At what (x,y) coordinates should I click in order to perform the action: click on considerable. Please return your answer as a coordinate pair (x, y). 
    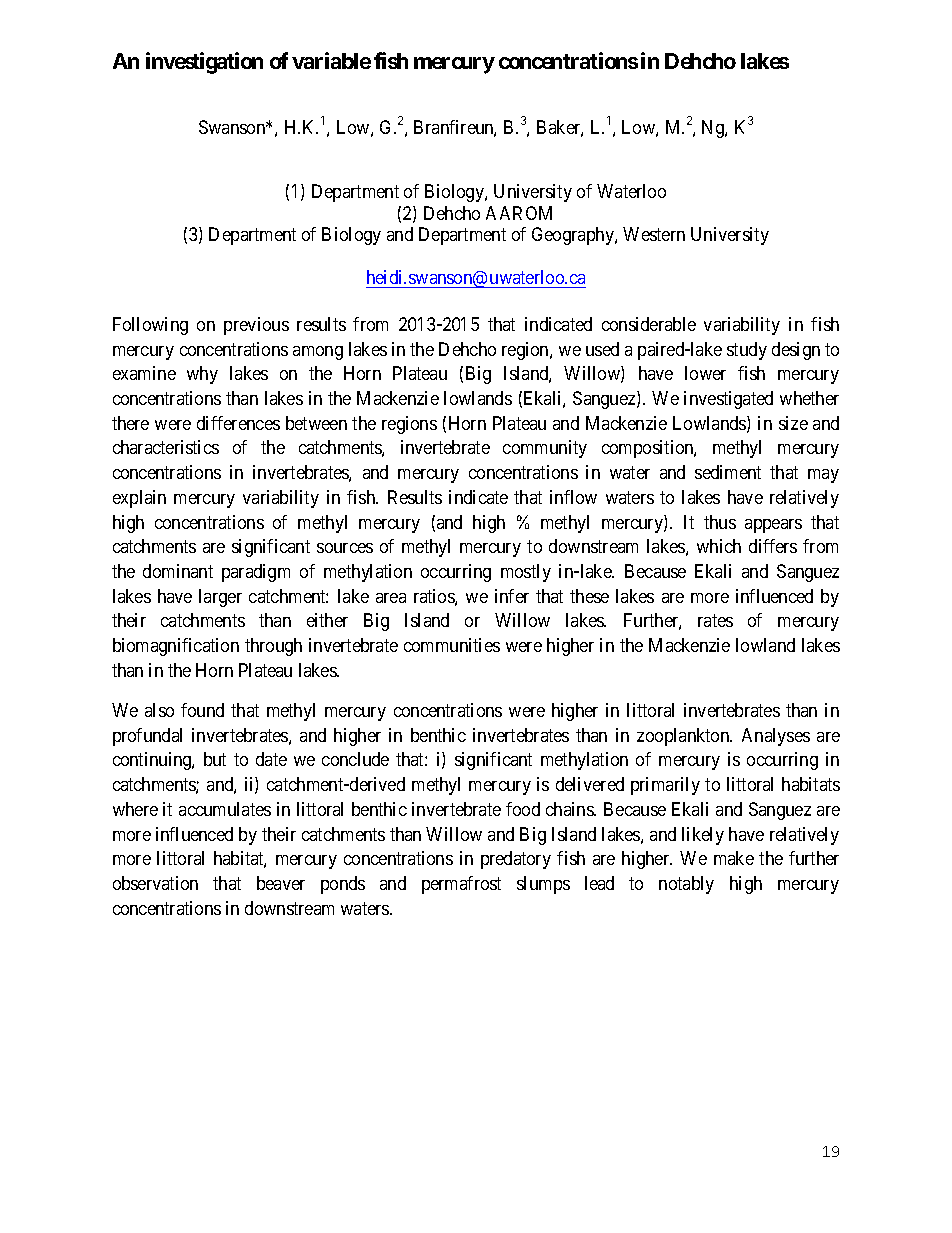
    Looking at the image, I should click on (649, 324).
